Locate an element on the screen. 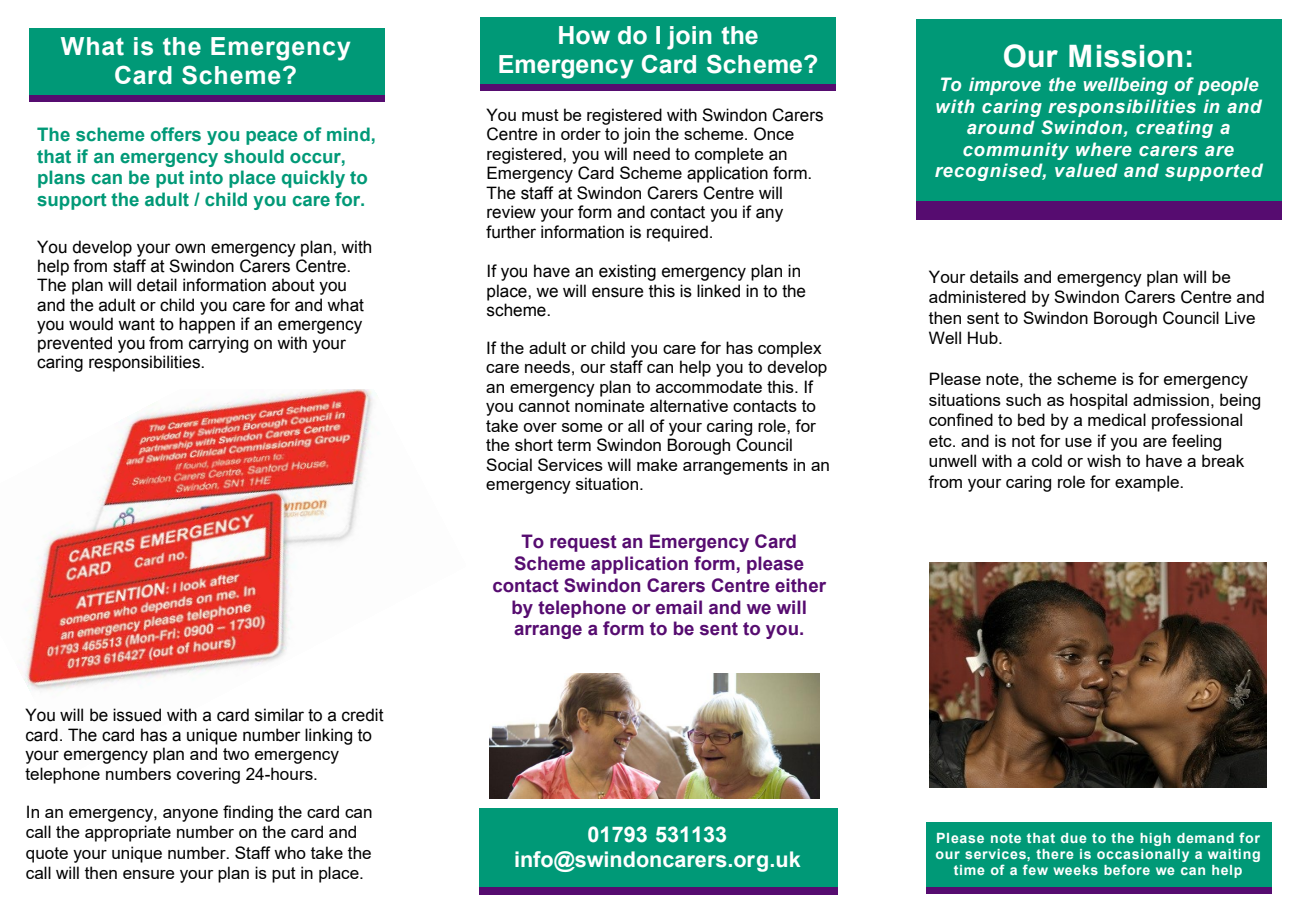 The width and height of the screenshot is (1308, 924). issued is located at coordinates (137, 715).
